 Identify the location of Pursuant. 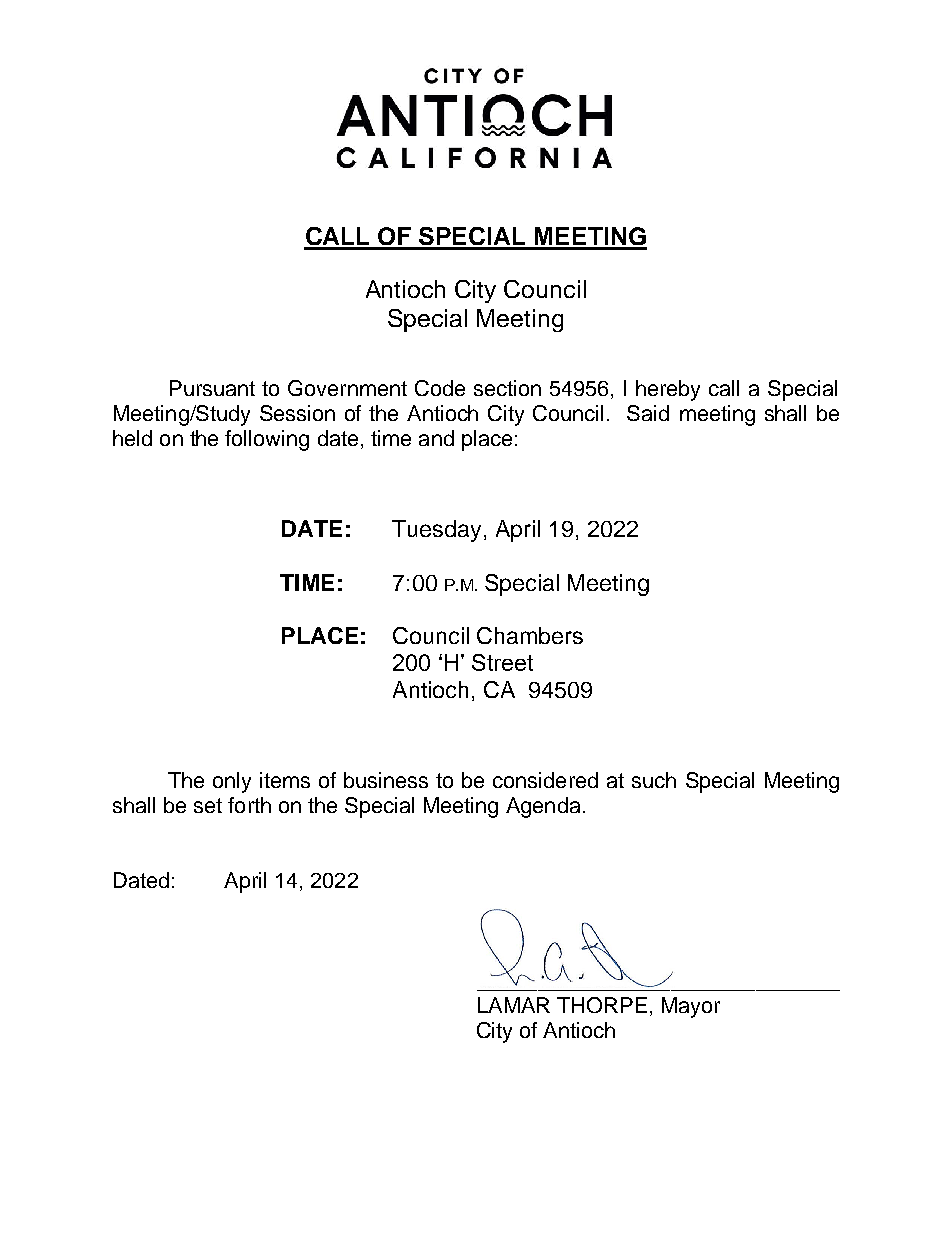
(212, 388).
